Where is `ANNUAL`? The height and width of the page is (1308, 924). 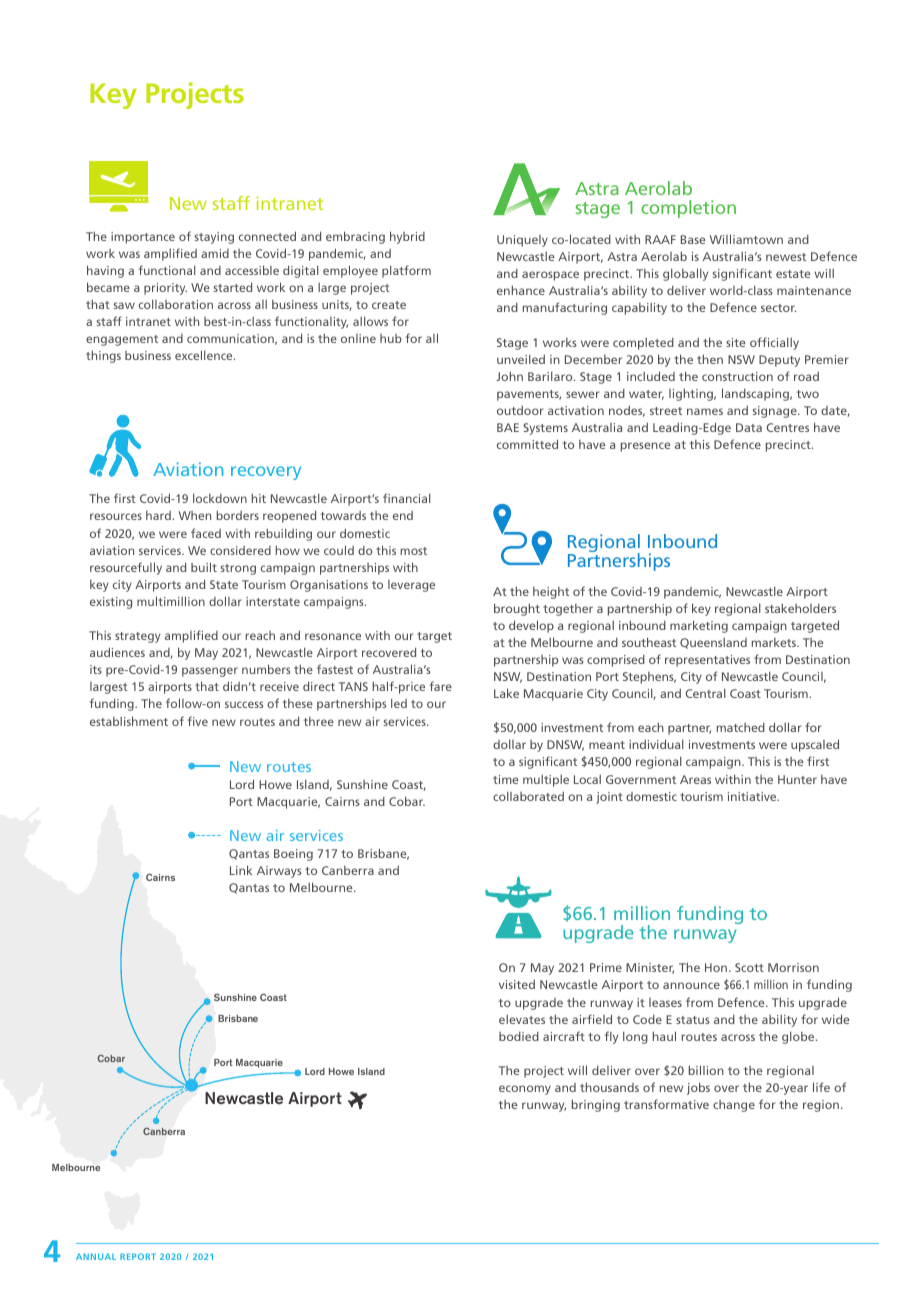 ANNUAL is located at coordinates (96, 1256).
